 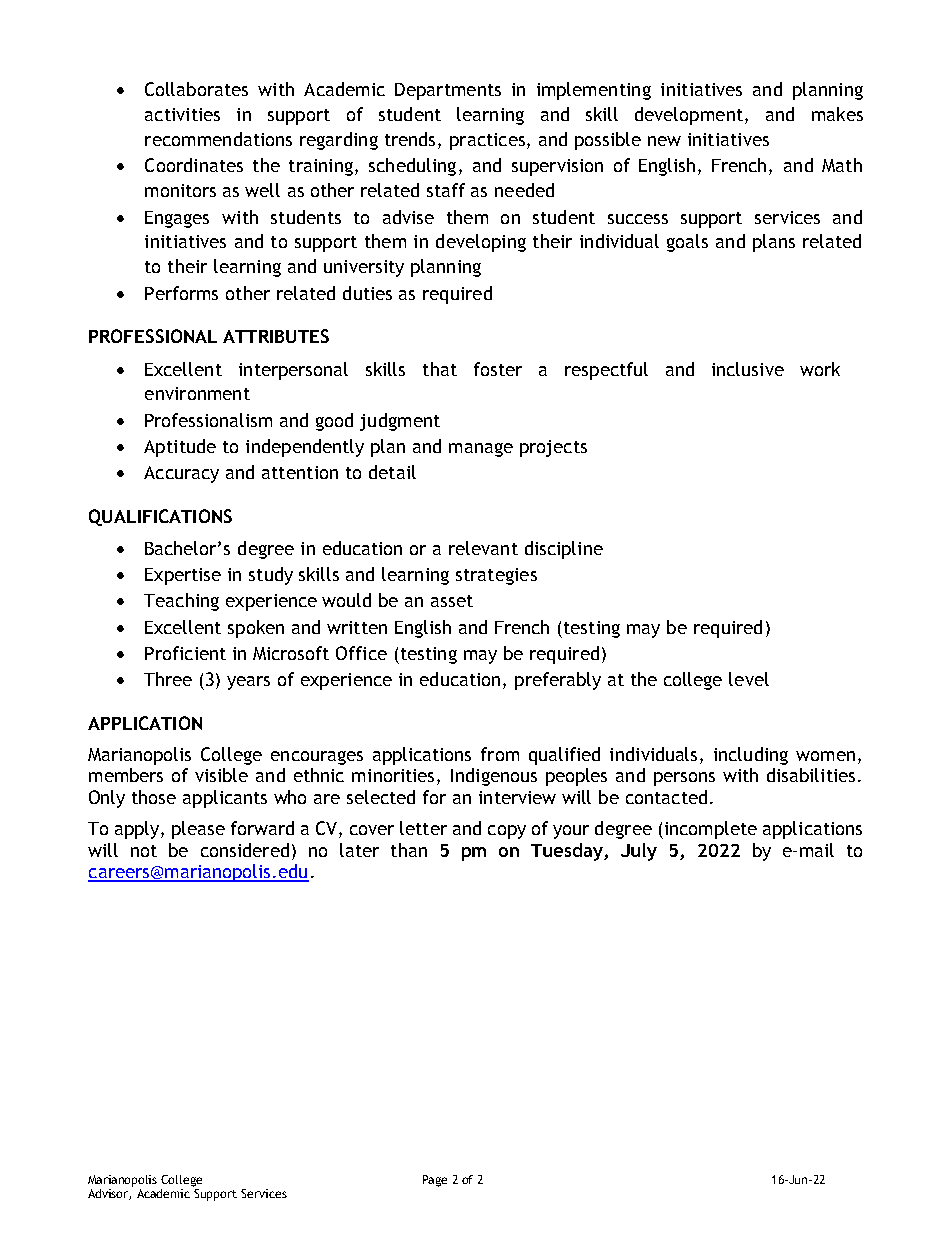 What do you see at coordinates (182, 114) in the image?
I see `activities` at bounding box center [182, 114].
